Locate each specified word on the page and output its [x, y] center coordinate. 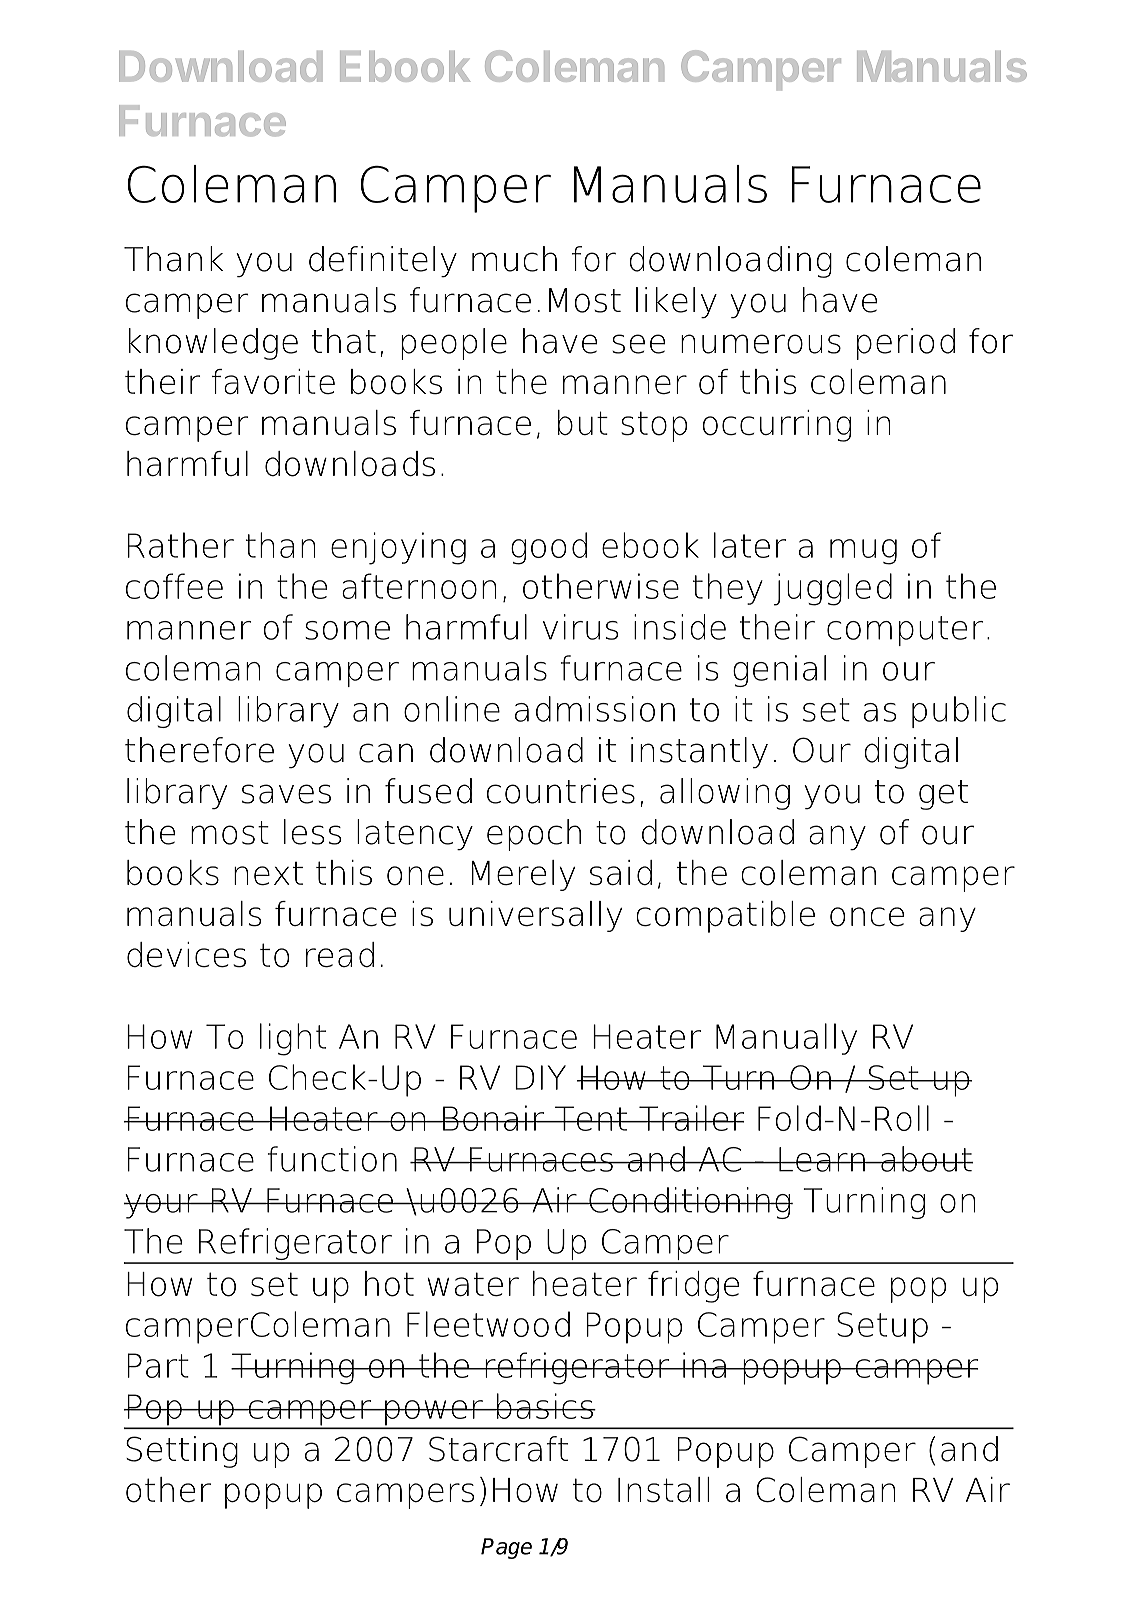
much [514, 259]
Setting [182, 1452]
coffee [174, 586]
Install [663, 1490]
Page [506, 1548]
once [867, 917]
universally [535, 916]
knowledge [213, 344]
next [268, 874]
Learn [822, 1159]
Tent [591, 1118]
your [161, 1206]
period [906, 344]
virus [580, 627]
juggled [833, 589]
